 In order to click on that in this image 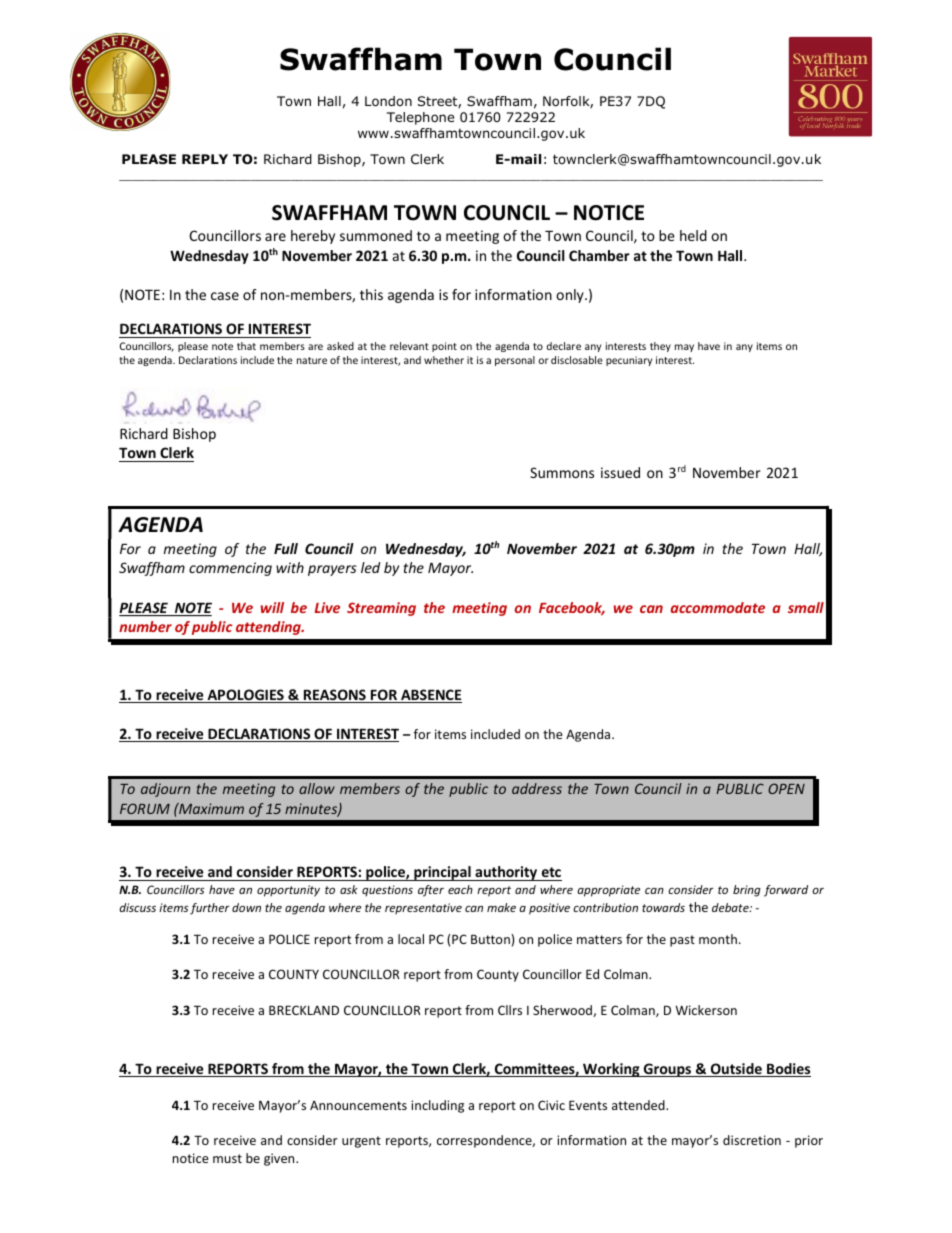, I will do `click(246, 346)`.
